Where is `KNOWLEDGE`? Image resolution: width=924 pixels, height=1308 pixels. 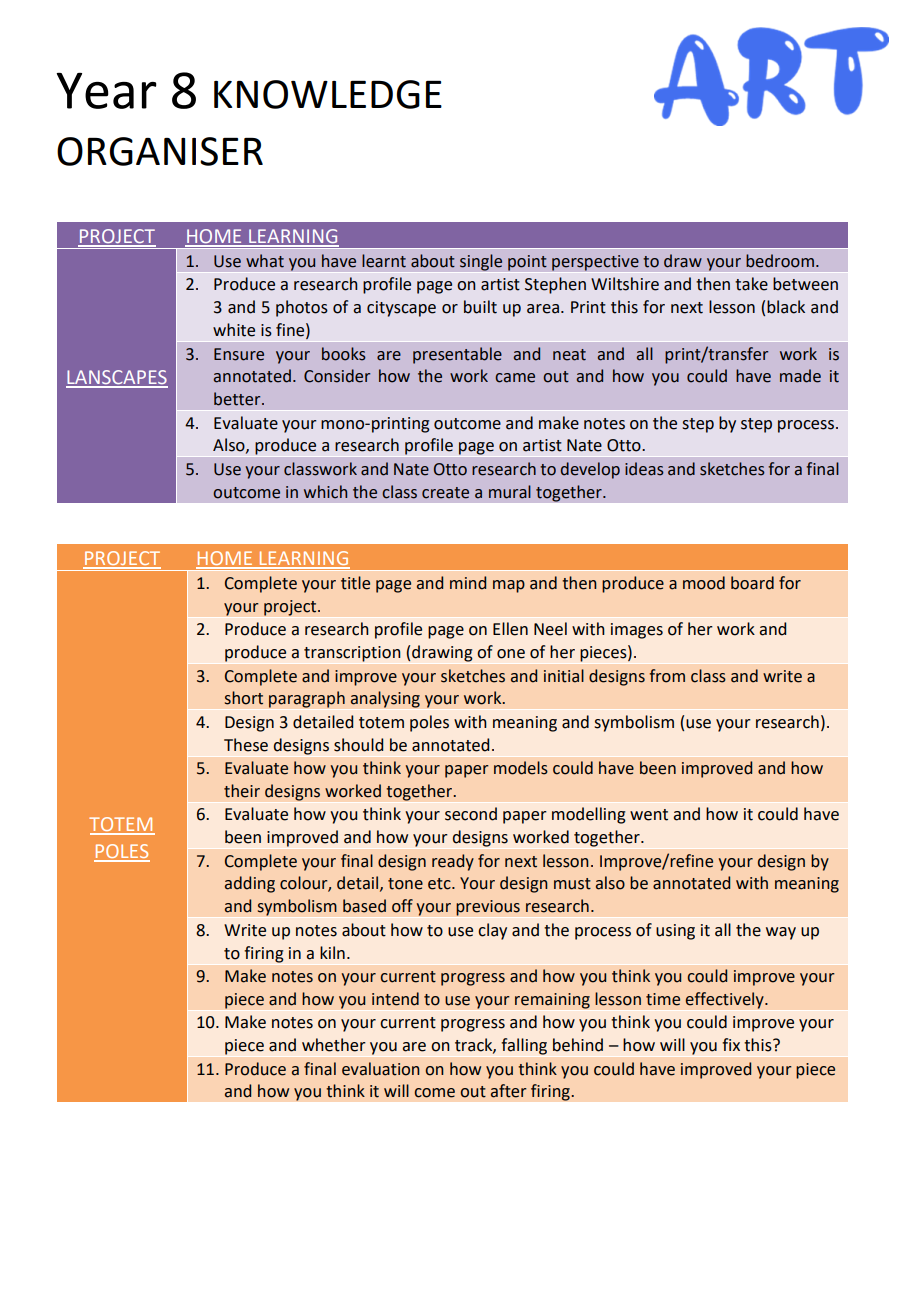
KNOWLEDGE is located at coordinates (328, 94).
